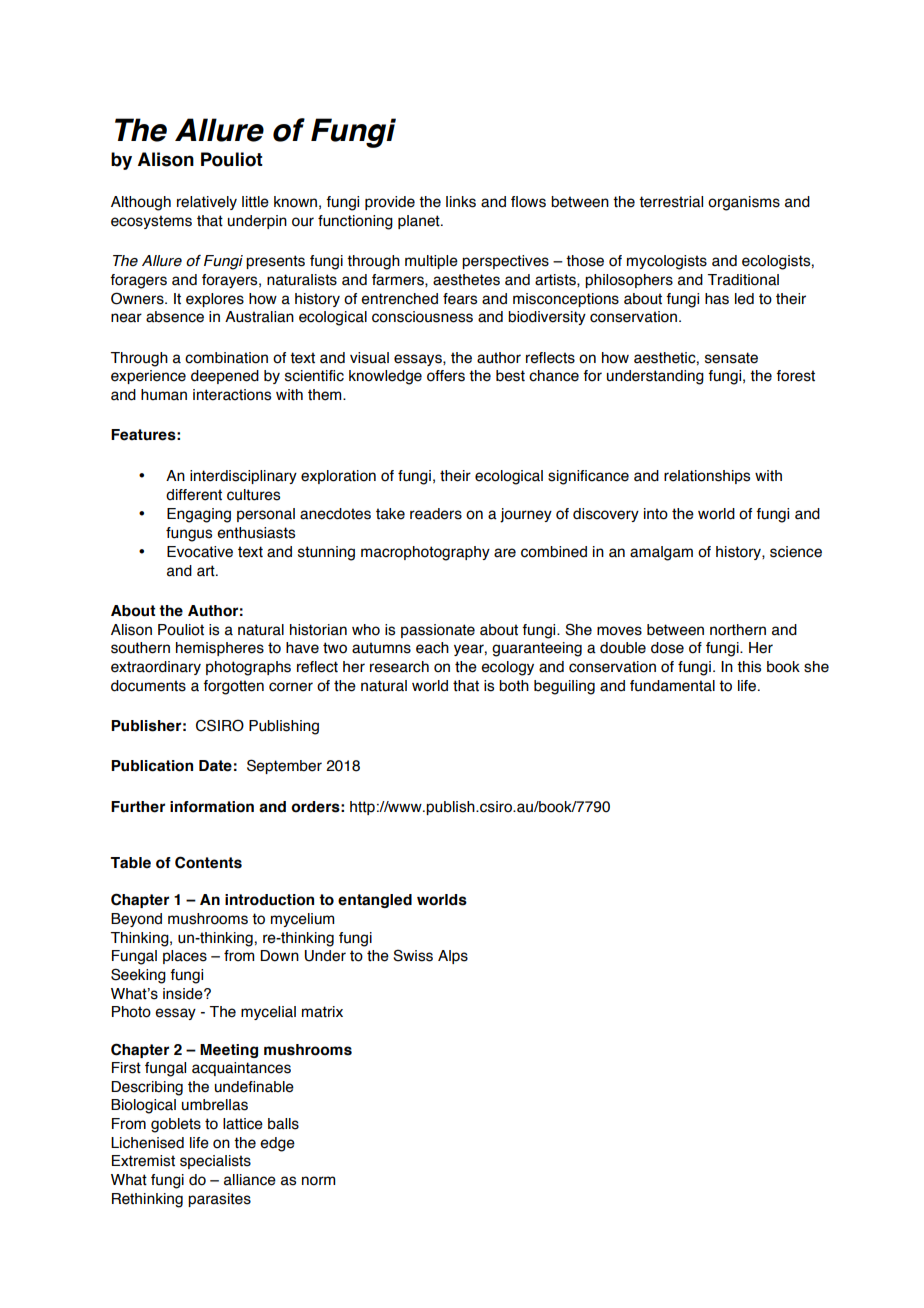 The image size is (924, 1308). Describe the element at coordinates (207, 203) in the screenshot. I see `relatively` at that location.
